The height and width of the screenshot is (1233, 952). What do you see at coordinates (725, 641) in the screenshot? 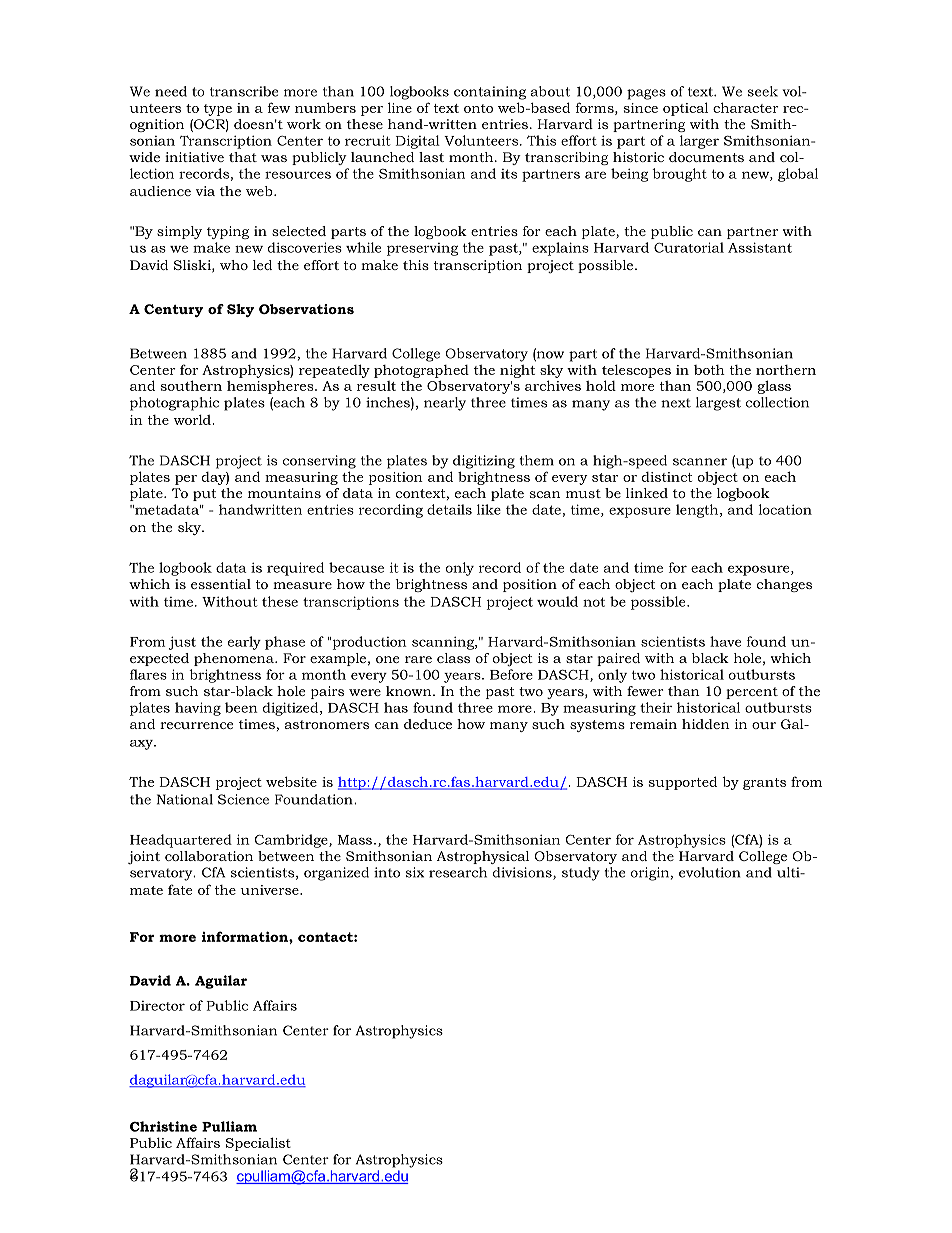
I see `have` at bounding box center [725, 641].
